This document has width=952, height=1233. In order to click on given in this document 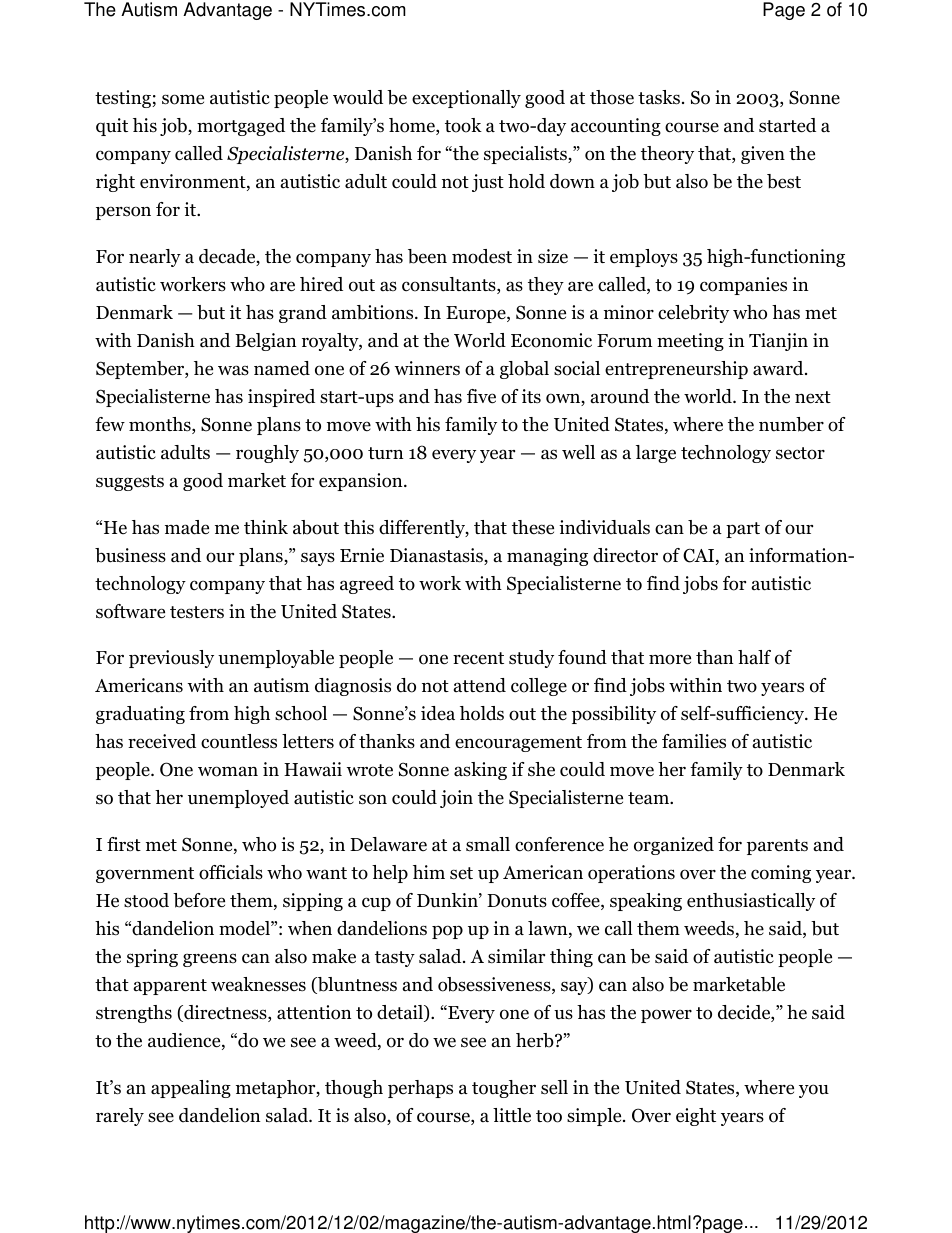, I will do `click(763, 155)`.
